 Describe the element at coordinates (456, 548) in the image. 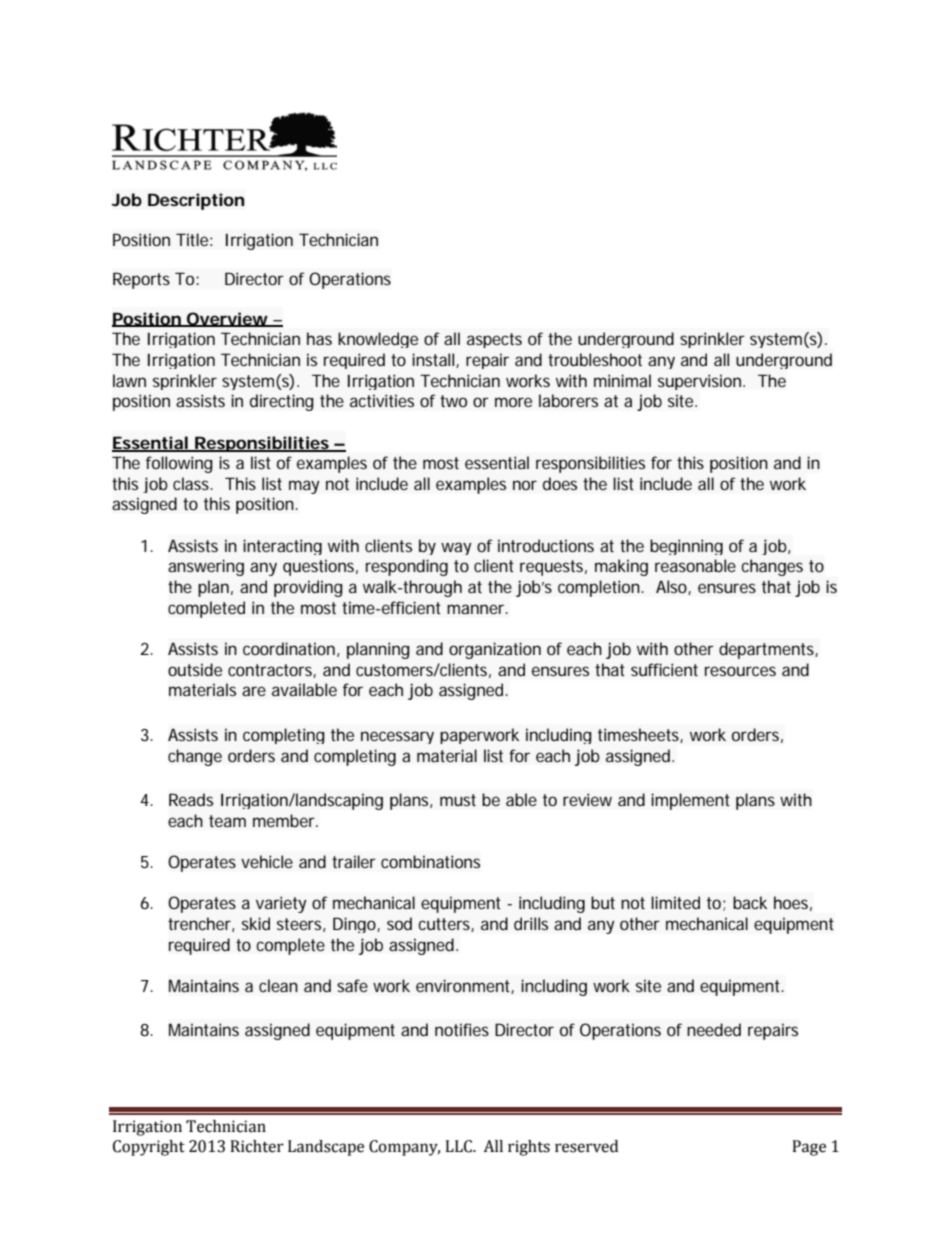

I see `way` at that location.
